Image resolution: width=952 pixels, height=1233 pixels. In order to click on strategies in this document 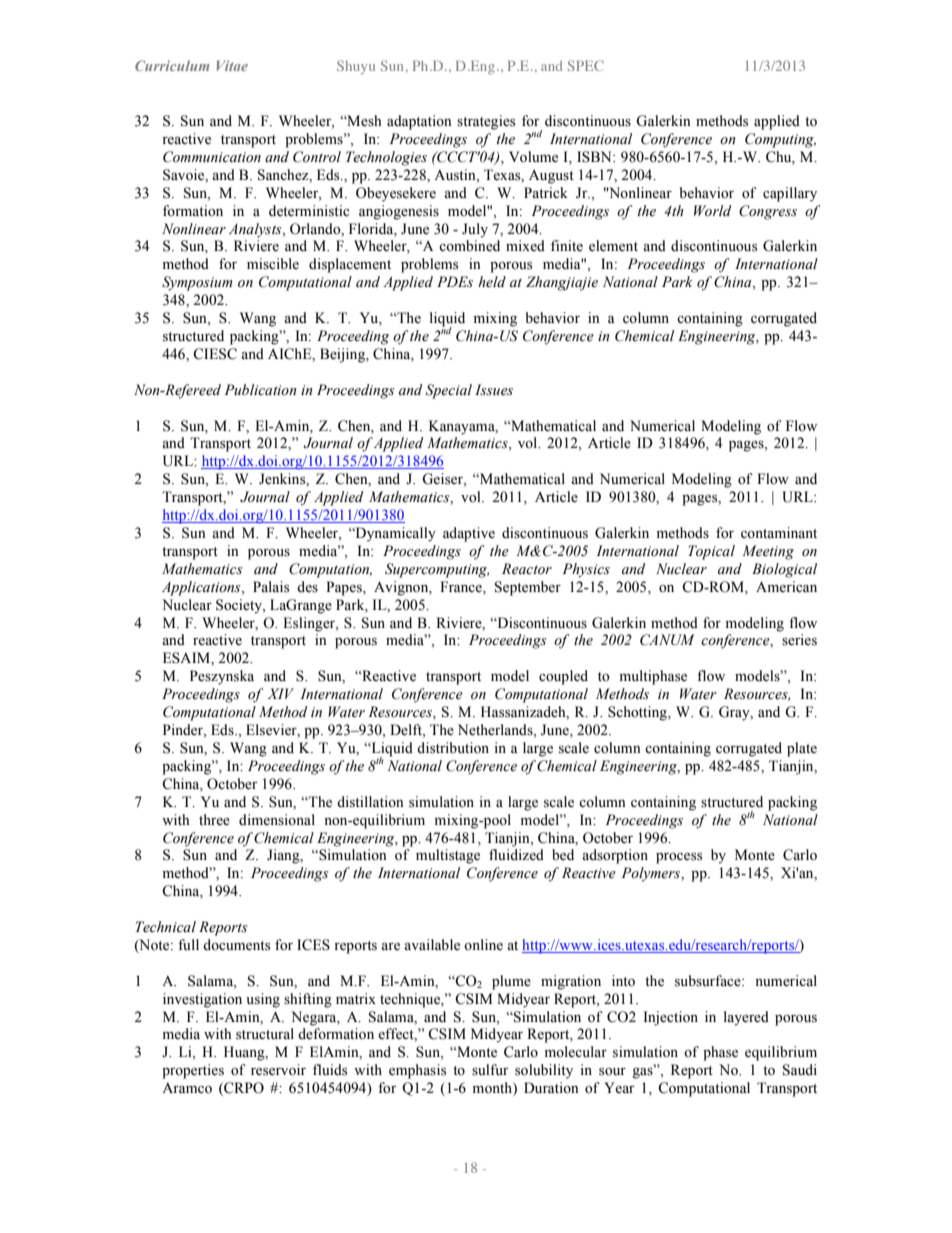, I will do `click(486, 122)`.
